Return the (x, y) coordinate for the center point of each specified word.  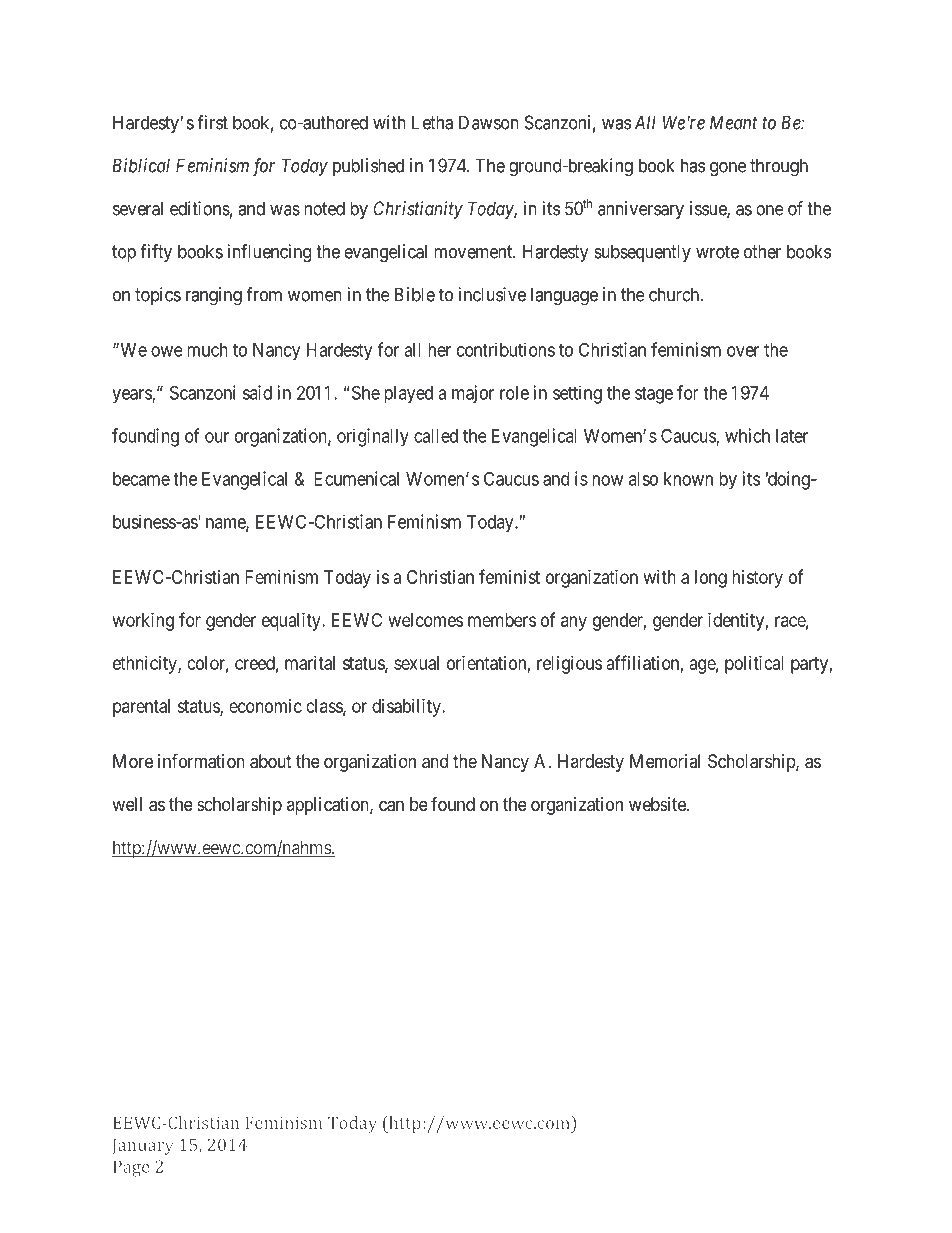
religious (569, 665)
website (658, 804)
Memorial (665, 761)
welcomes (426, 620)
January (143, 1146)
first (212, 122)
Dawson (489, 122)
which (747, 435)
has (693, 165)
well (127, 804)
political (754, 665)
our (217, 437)
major (473, 394)
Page (131, 1168)
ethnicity (146, 665)
